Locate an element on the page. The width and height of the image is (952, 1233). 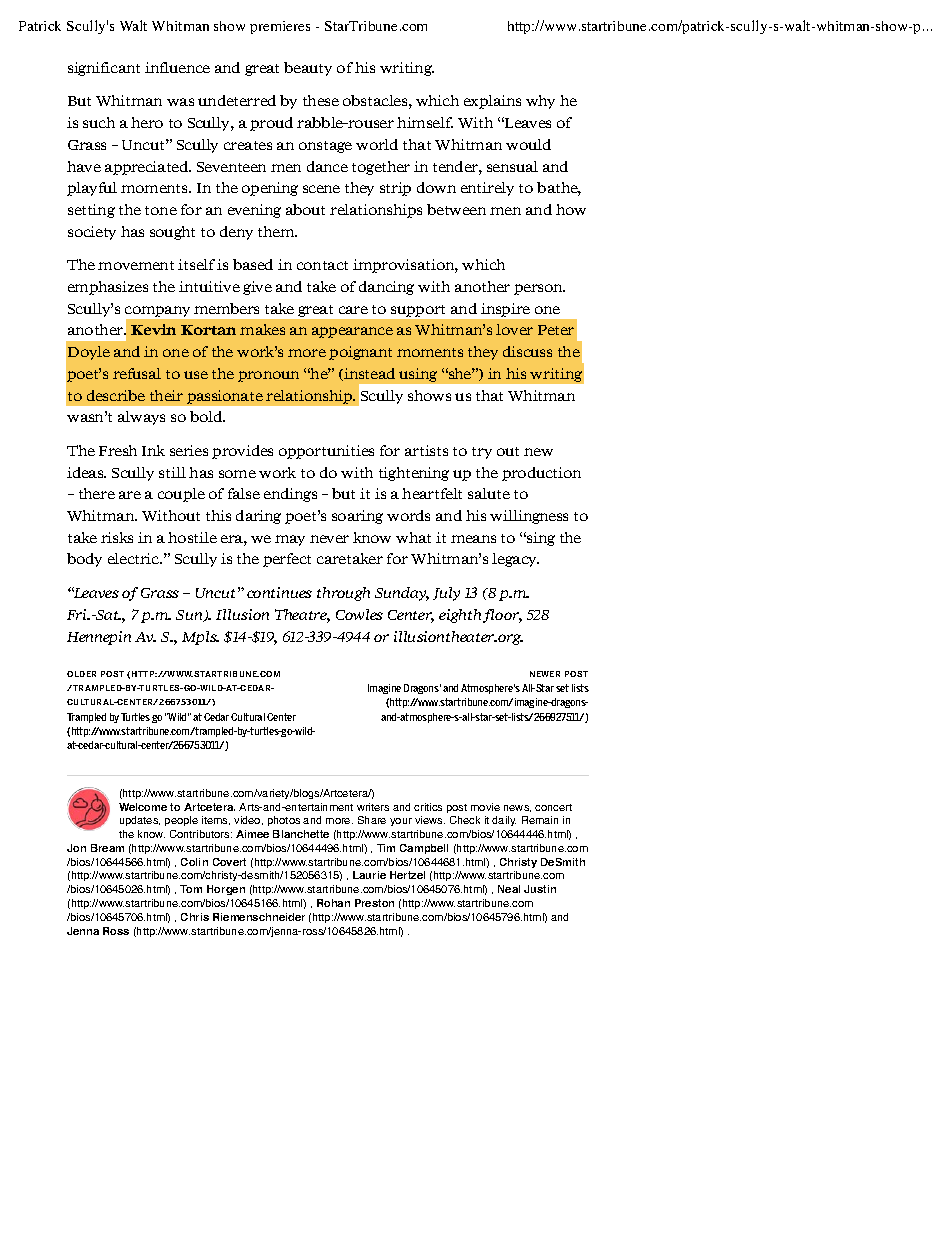
electric is located at coordinates (135, 558).
